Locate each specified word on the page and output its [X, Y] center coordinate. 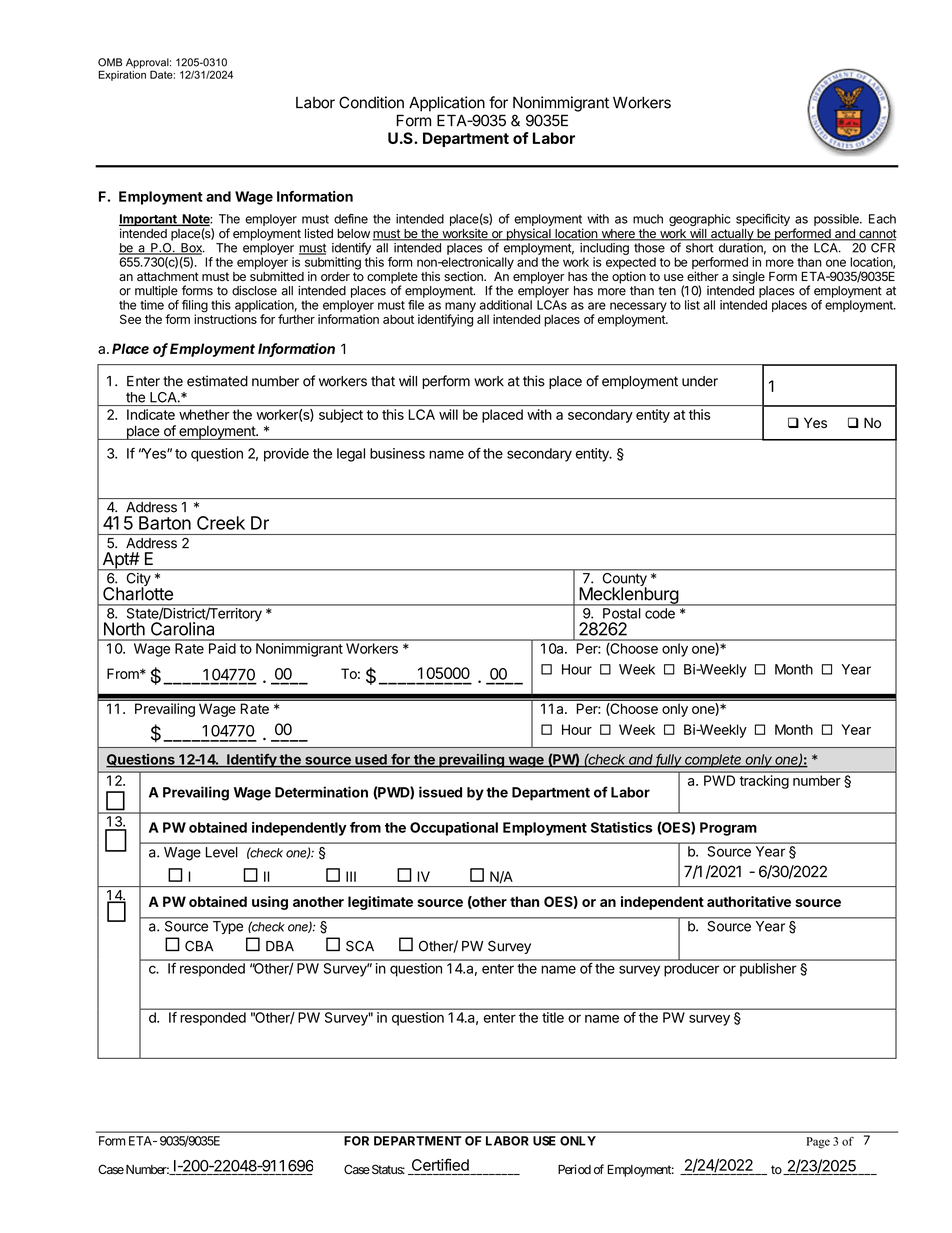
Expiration [122, 74]
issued [440, 792]
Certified [440, 1164]
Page [818, 1143]
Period [574, 1169]
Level [222, 852]
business [397, 453]
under [700, 381]
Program [728, 829]
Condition [371, 102]
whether [204, 414]
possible [837, 220]
